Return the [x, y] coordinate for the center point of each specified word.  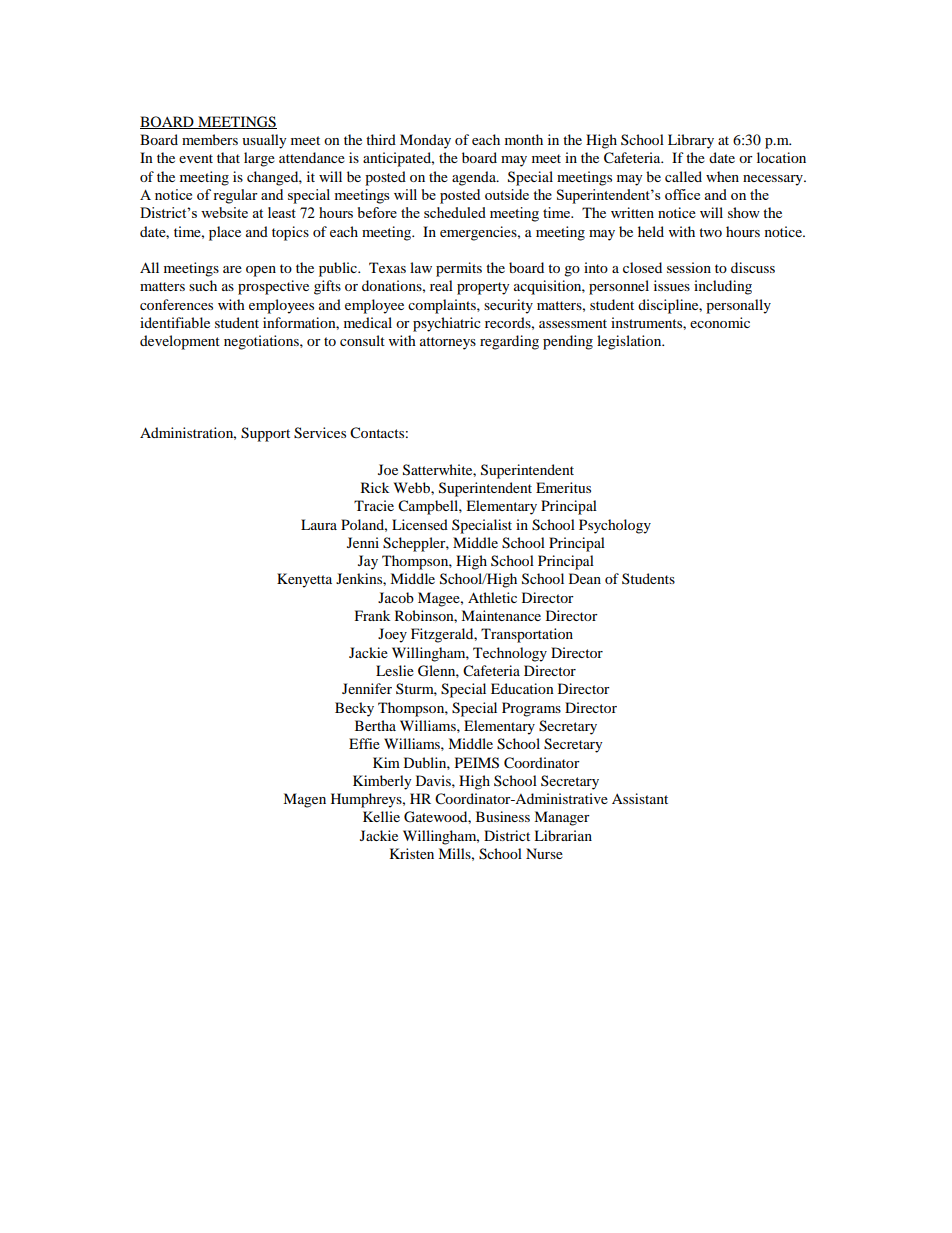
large [259, 159]
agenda [475, 178]
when [722, 176]
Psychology [615, 526]
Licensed [420, 524]
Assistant [640, 798]
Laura [319, 524]
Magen [304, 800]
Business [503, 816]
